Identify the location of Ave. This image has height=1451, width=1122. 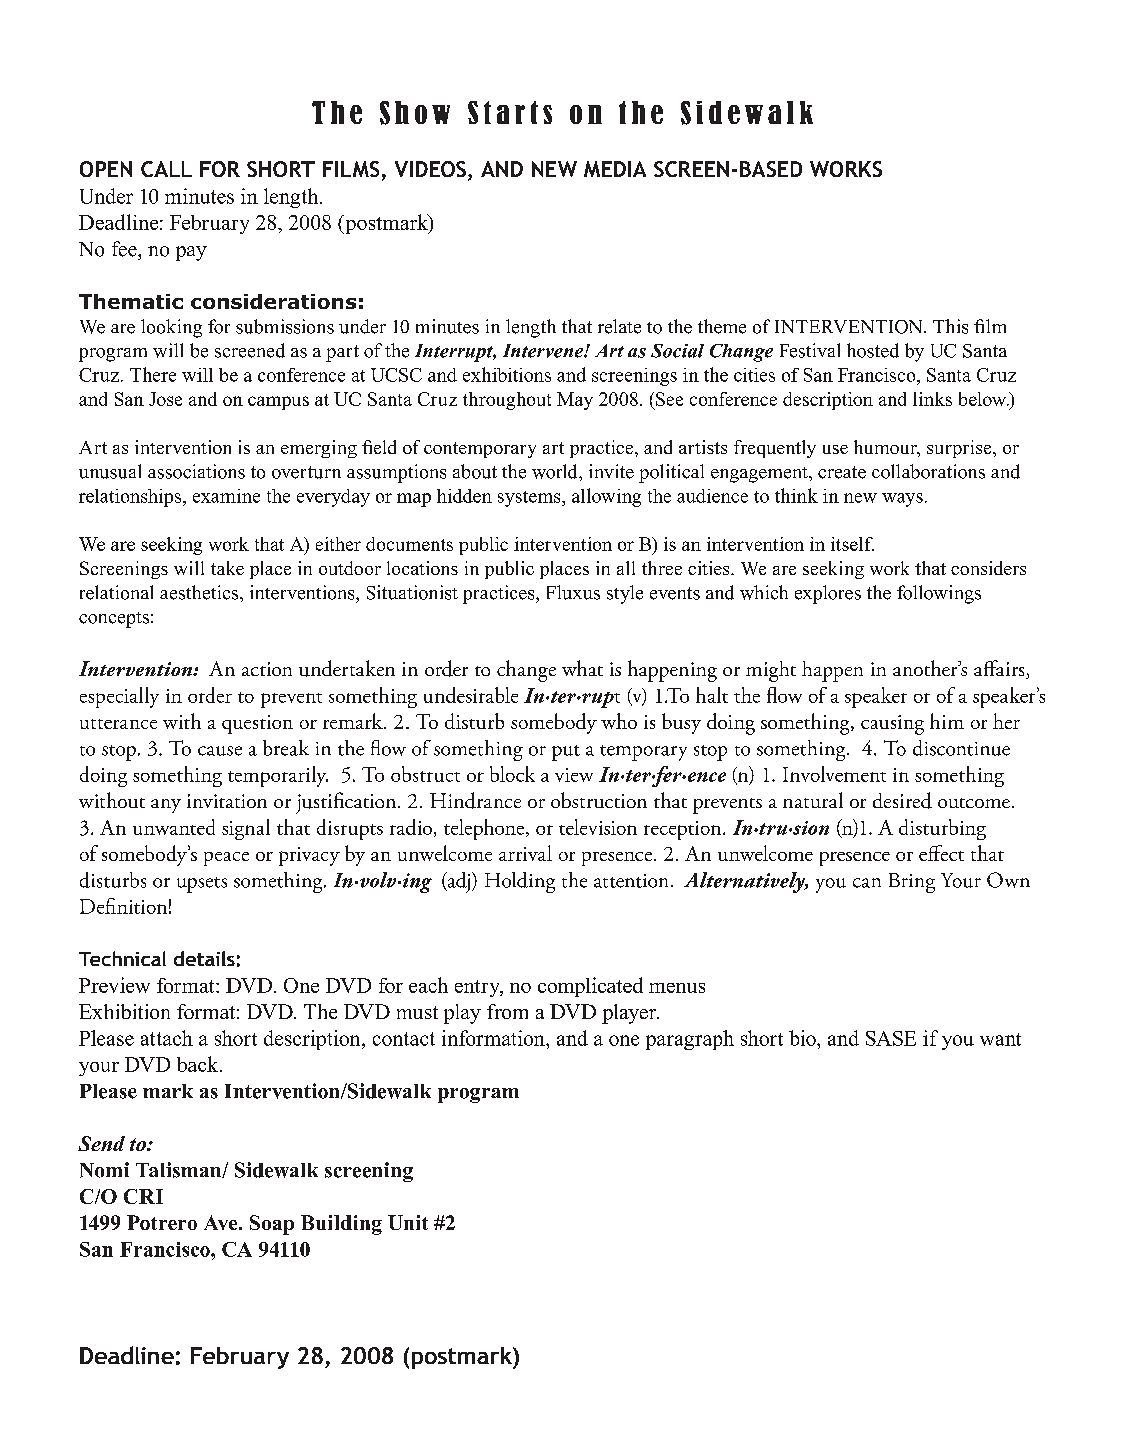
(222, 1222).
